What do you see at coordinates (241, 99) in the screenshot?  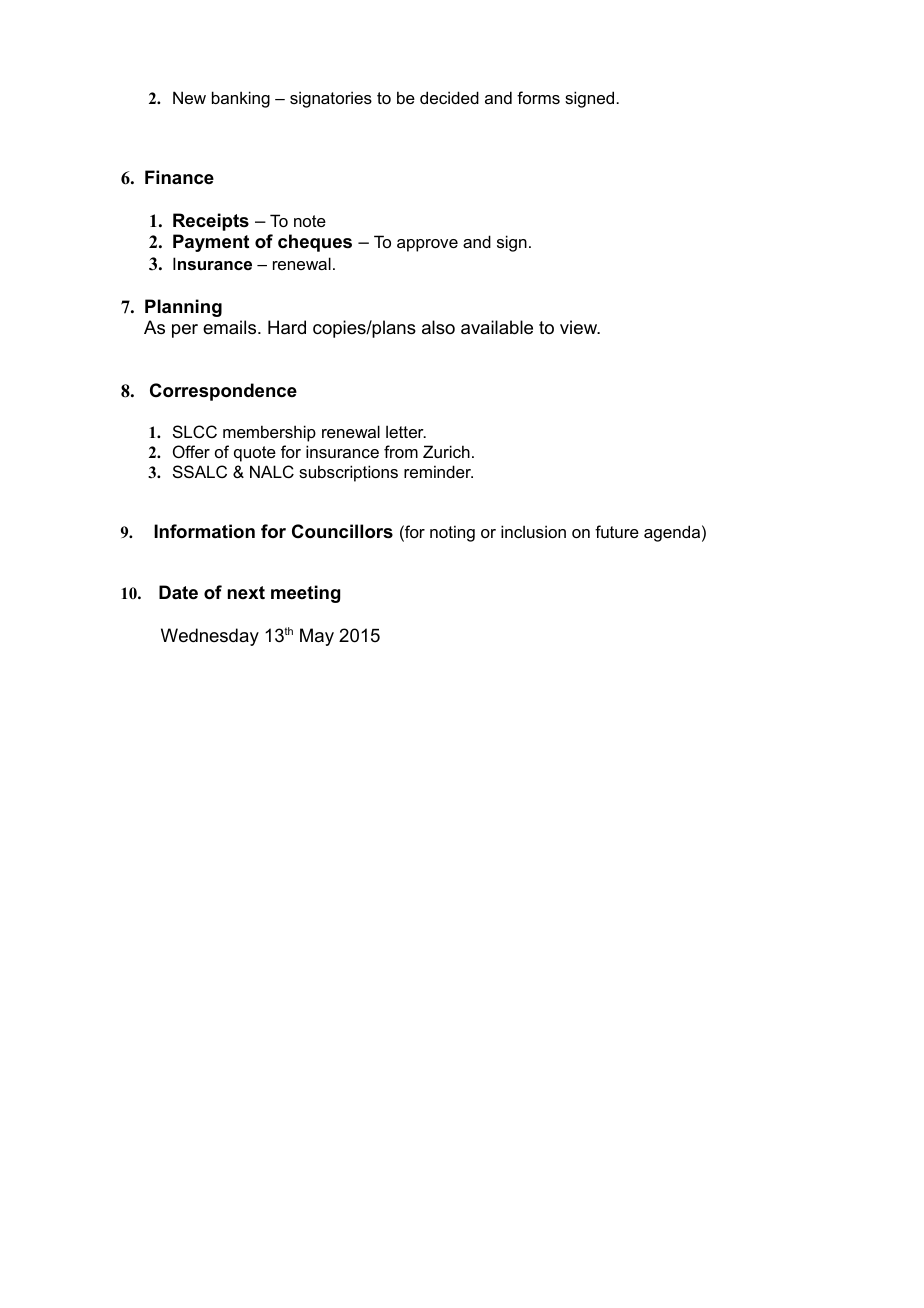 I see `banking` at bounding box center [241, 99].
